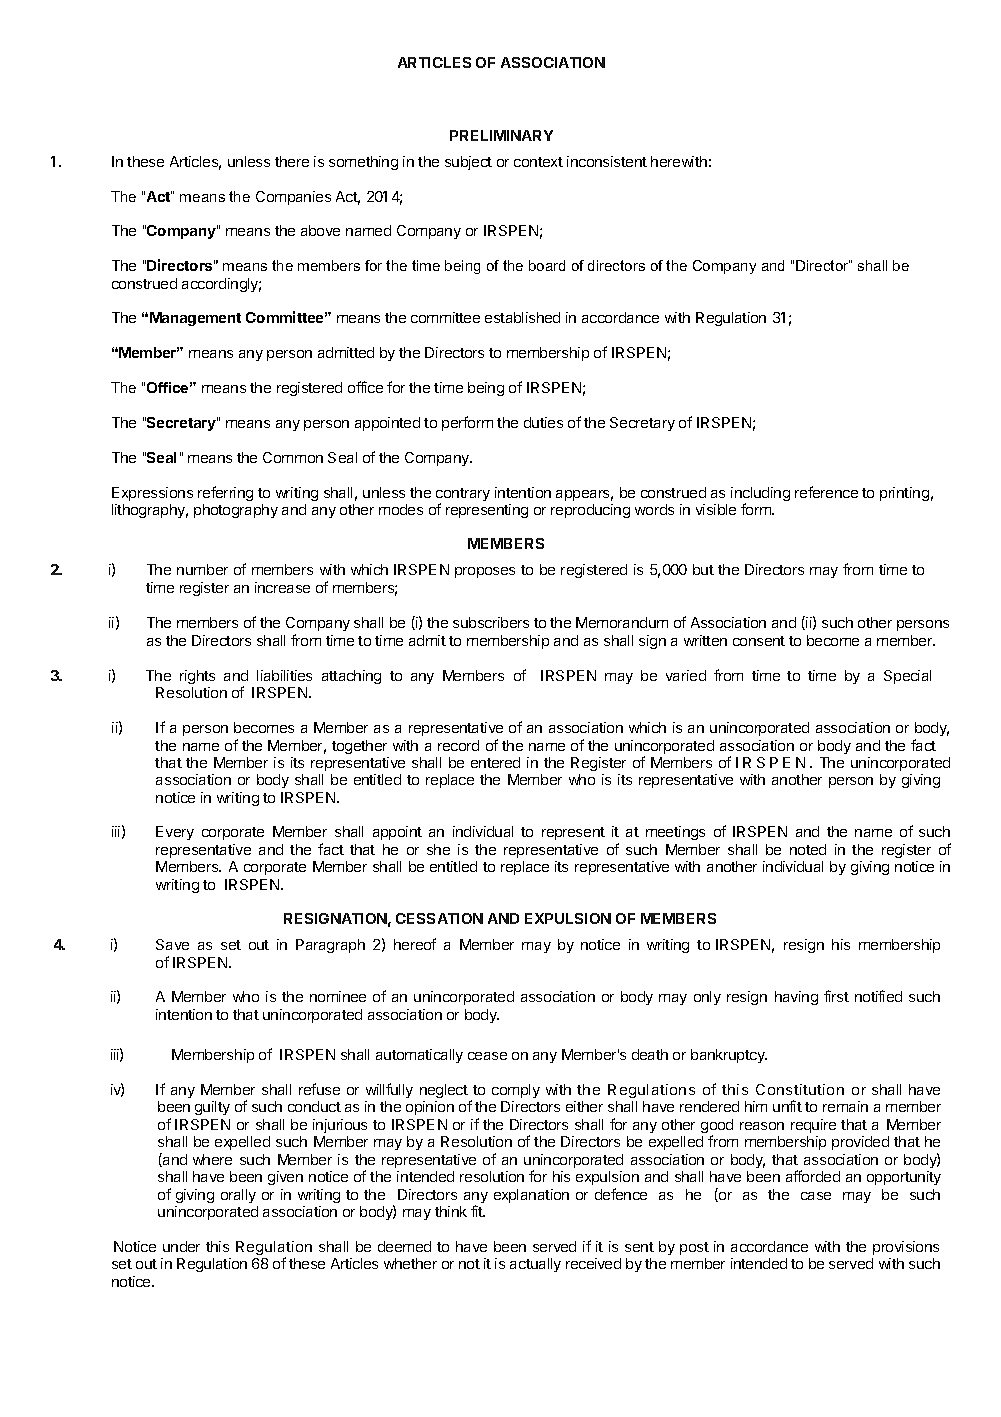  What do you see at coordinates (826, 492) in the page?
I see `reference` at bounding box center [826, 492].
